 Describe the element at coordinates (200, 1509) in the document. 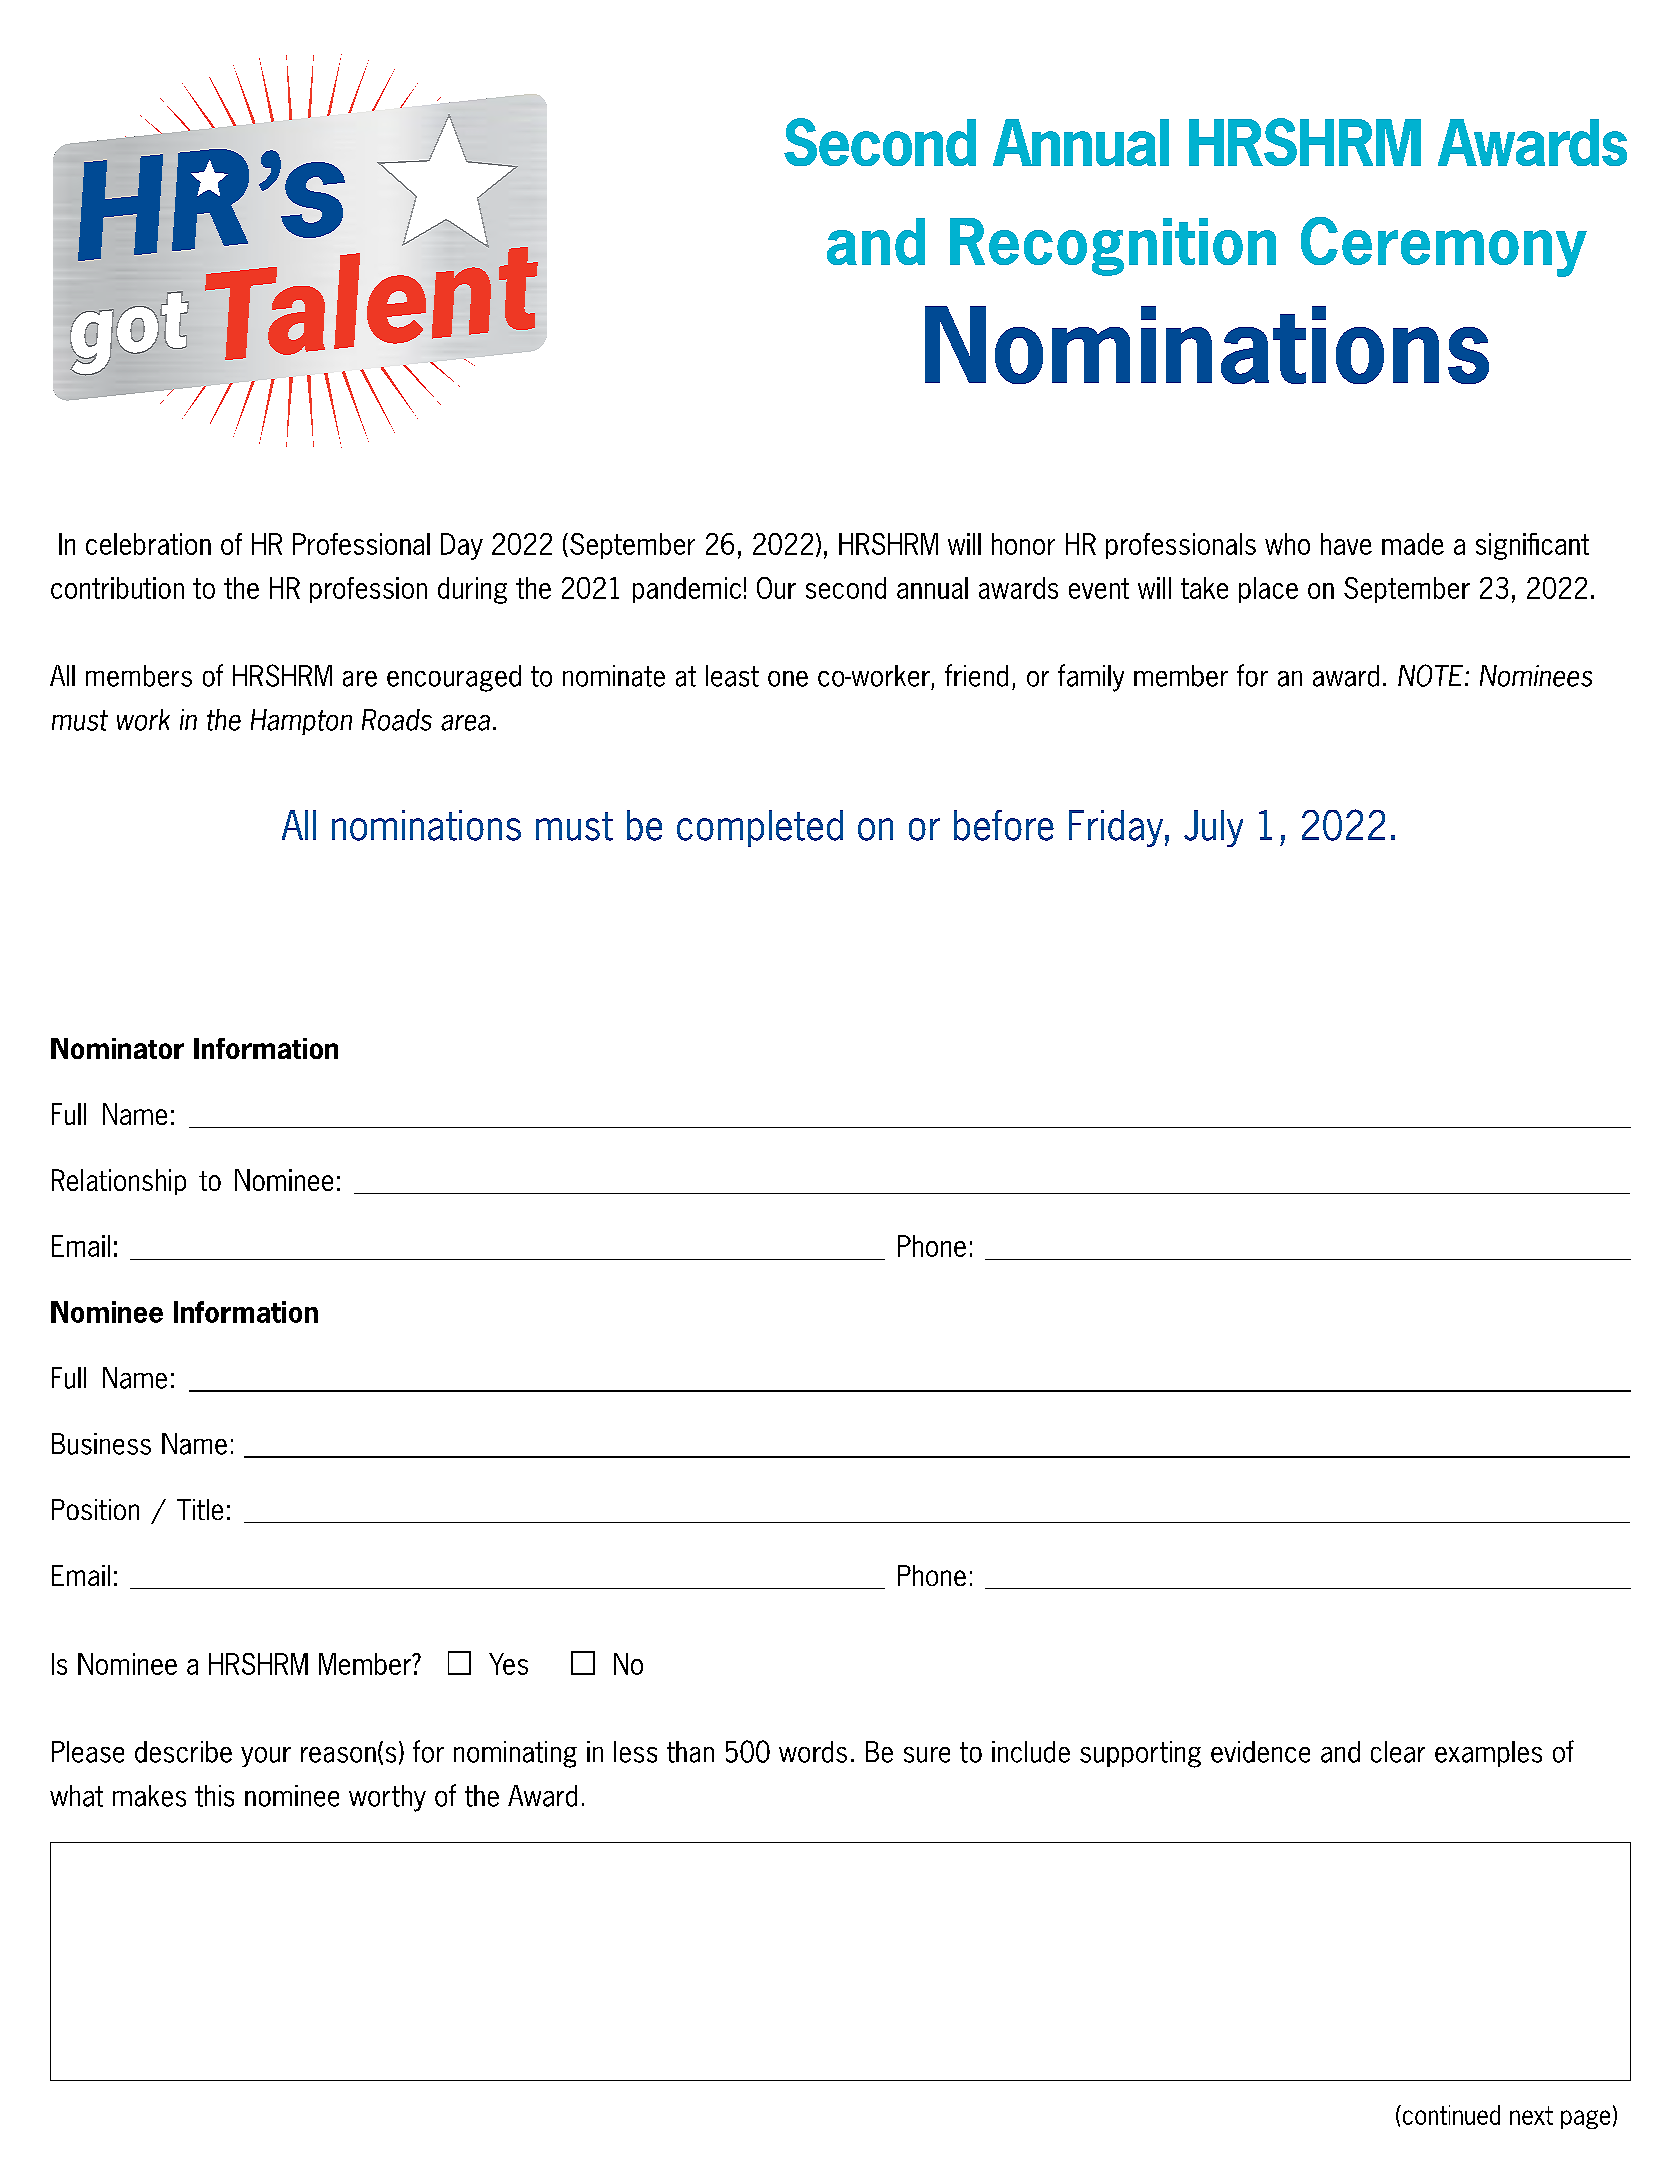

I see `Title` at that location.
